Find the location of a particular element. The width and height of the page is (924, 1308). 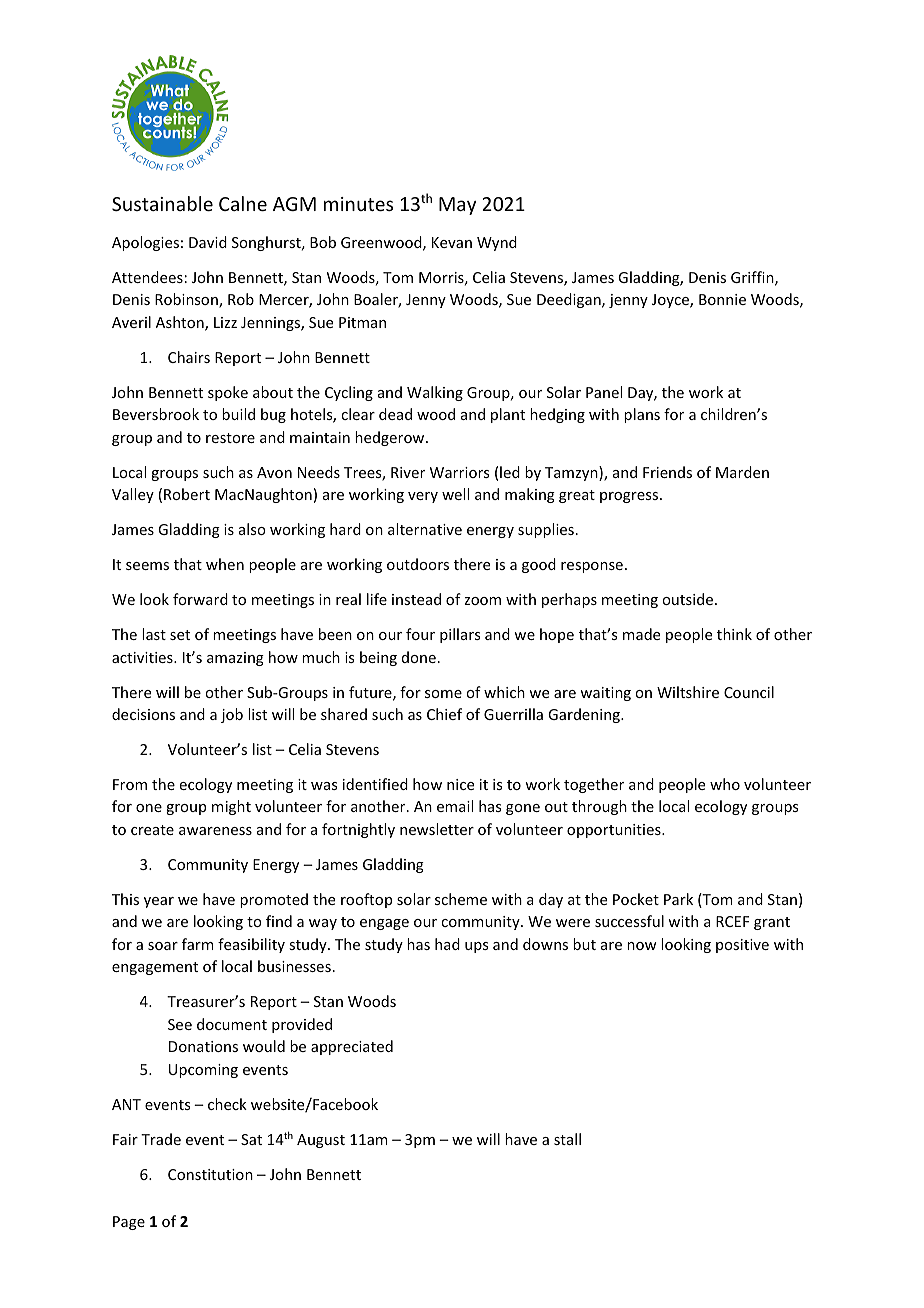

Bonnie is located at coordinates (722, 299).
